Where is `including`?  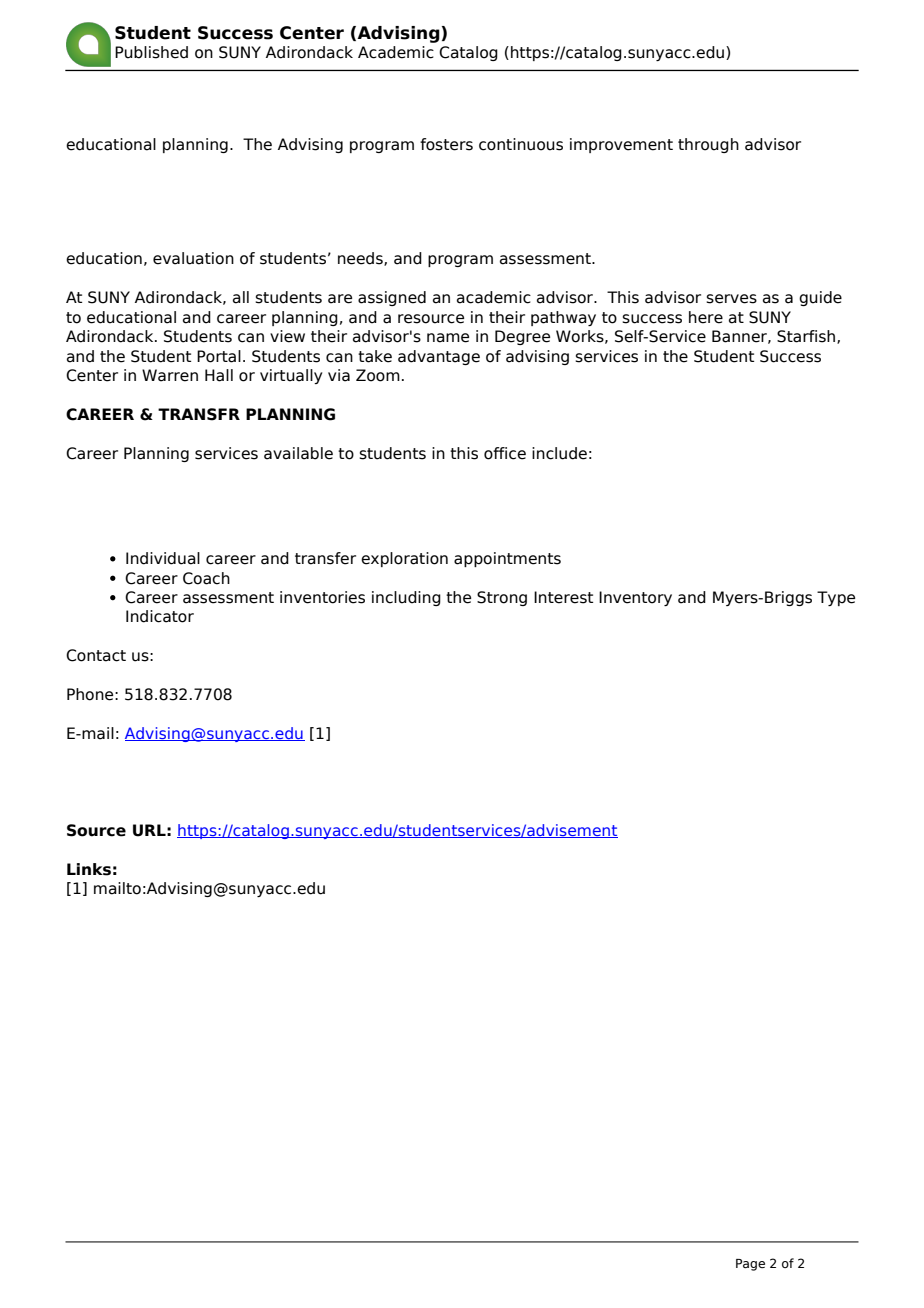 including is located at coordinates (406, 598).
